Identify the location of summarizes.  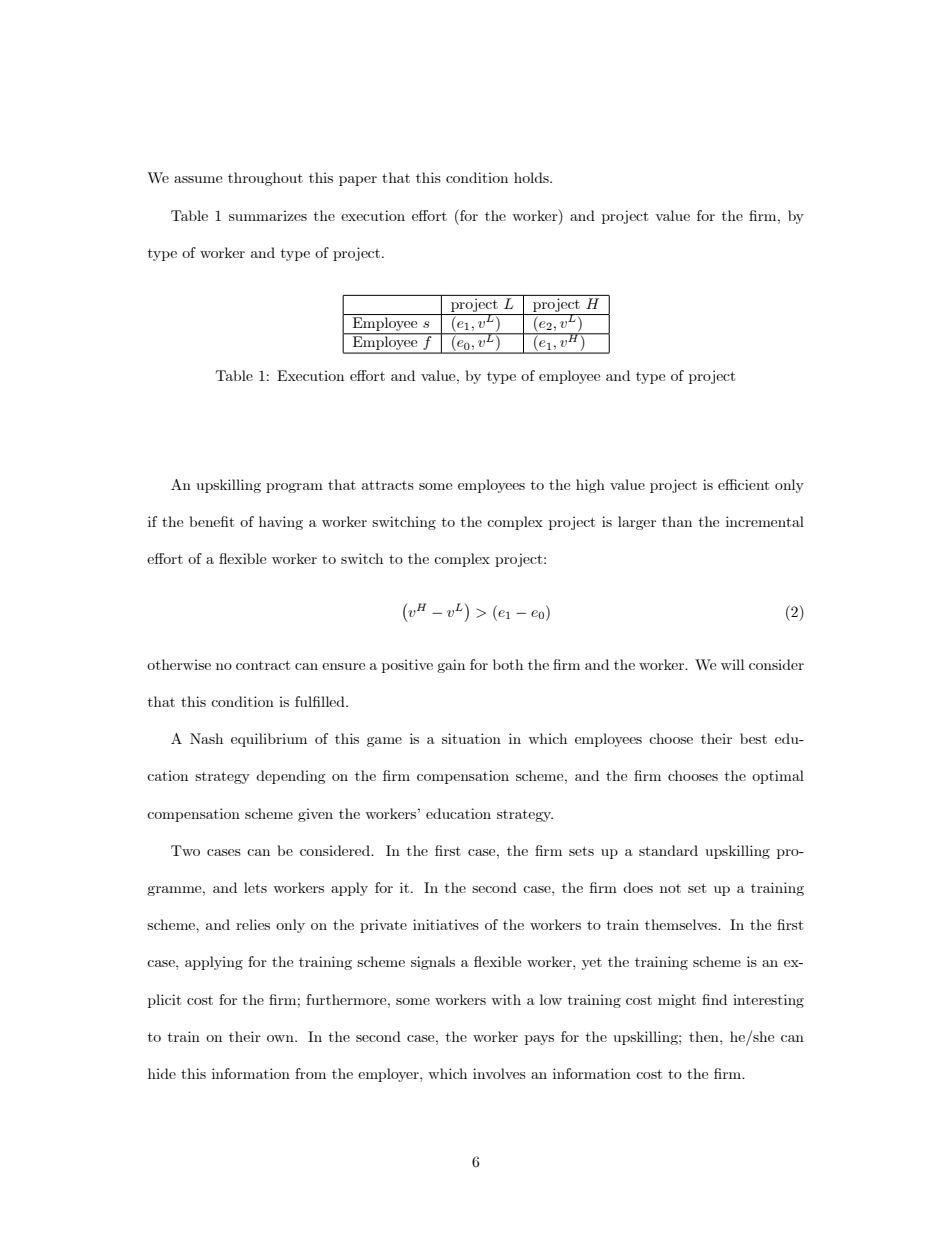
(268, 215).
